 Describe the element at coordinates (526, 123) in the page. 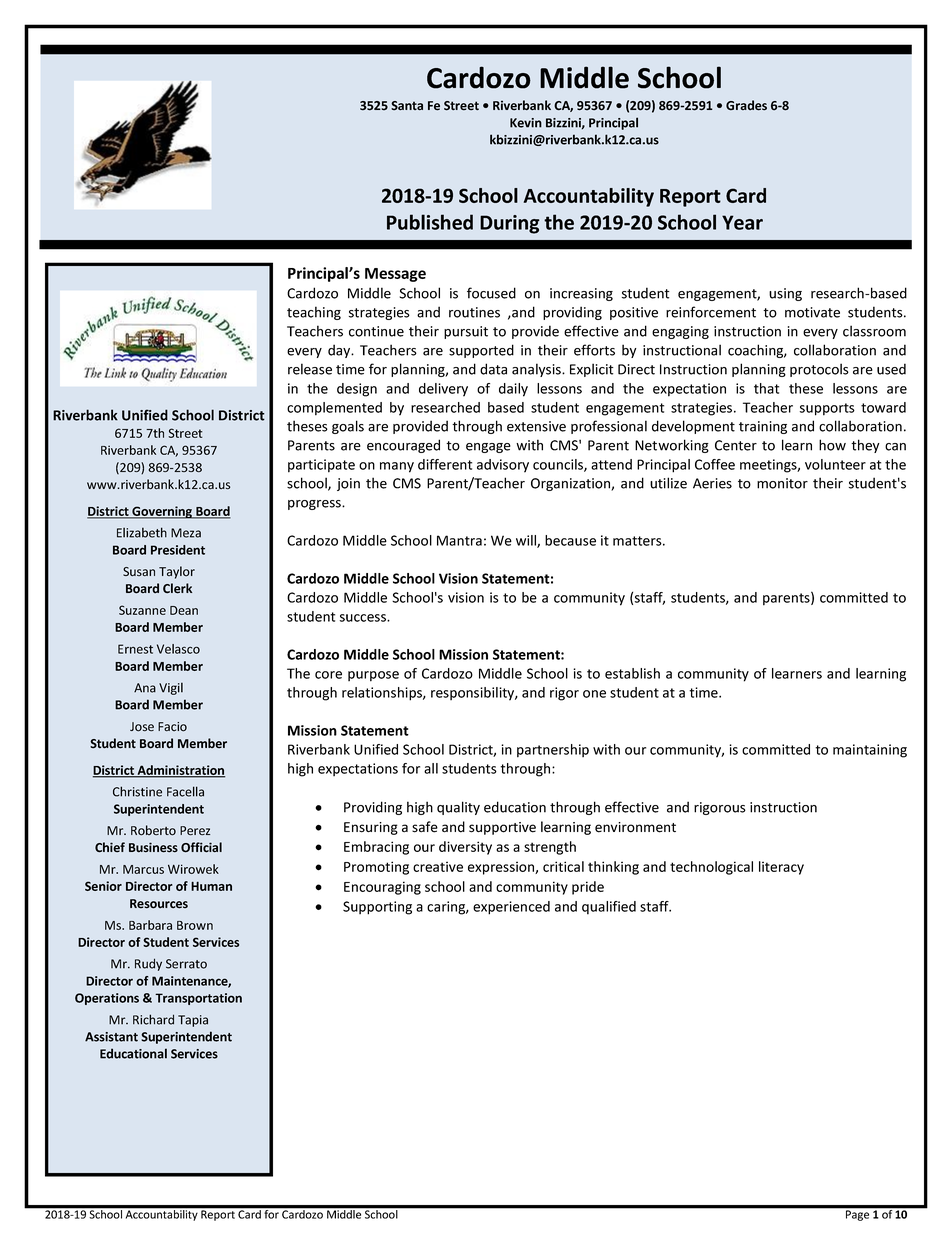

I see `Kevin` at that location.
